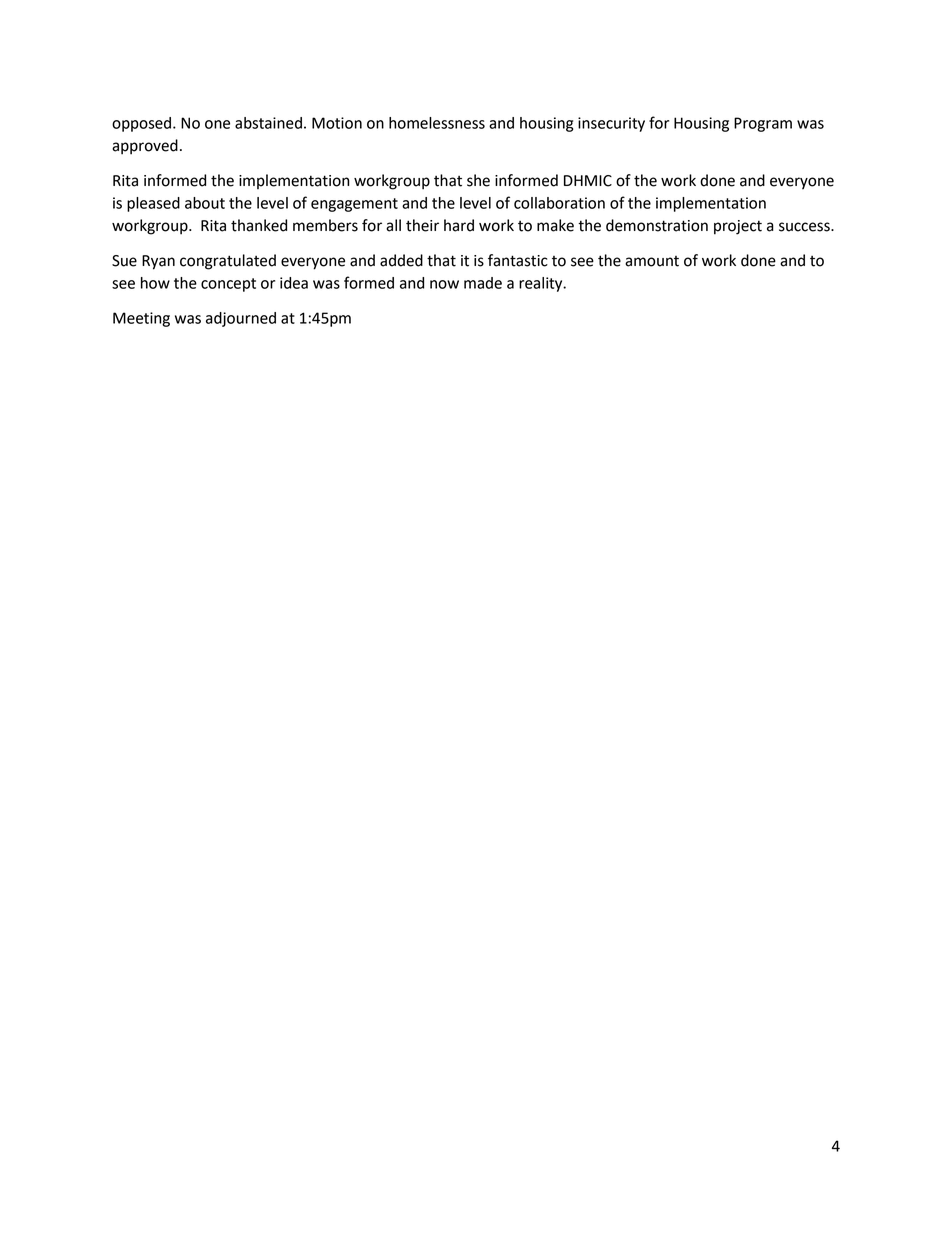 This image has height=1233, width=952. What do you see at coordinates (401, 260) in the image?
I see `added` at bounding box center [401, 260].
